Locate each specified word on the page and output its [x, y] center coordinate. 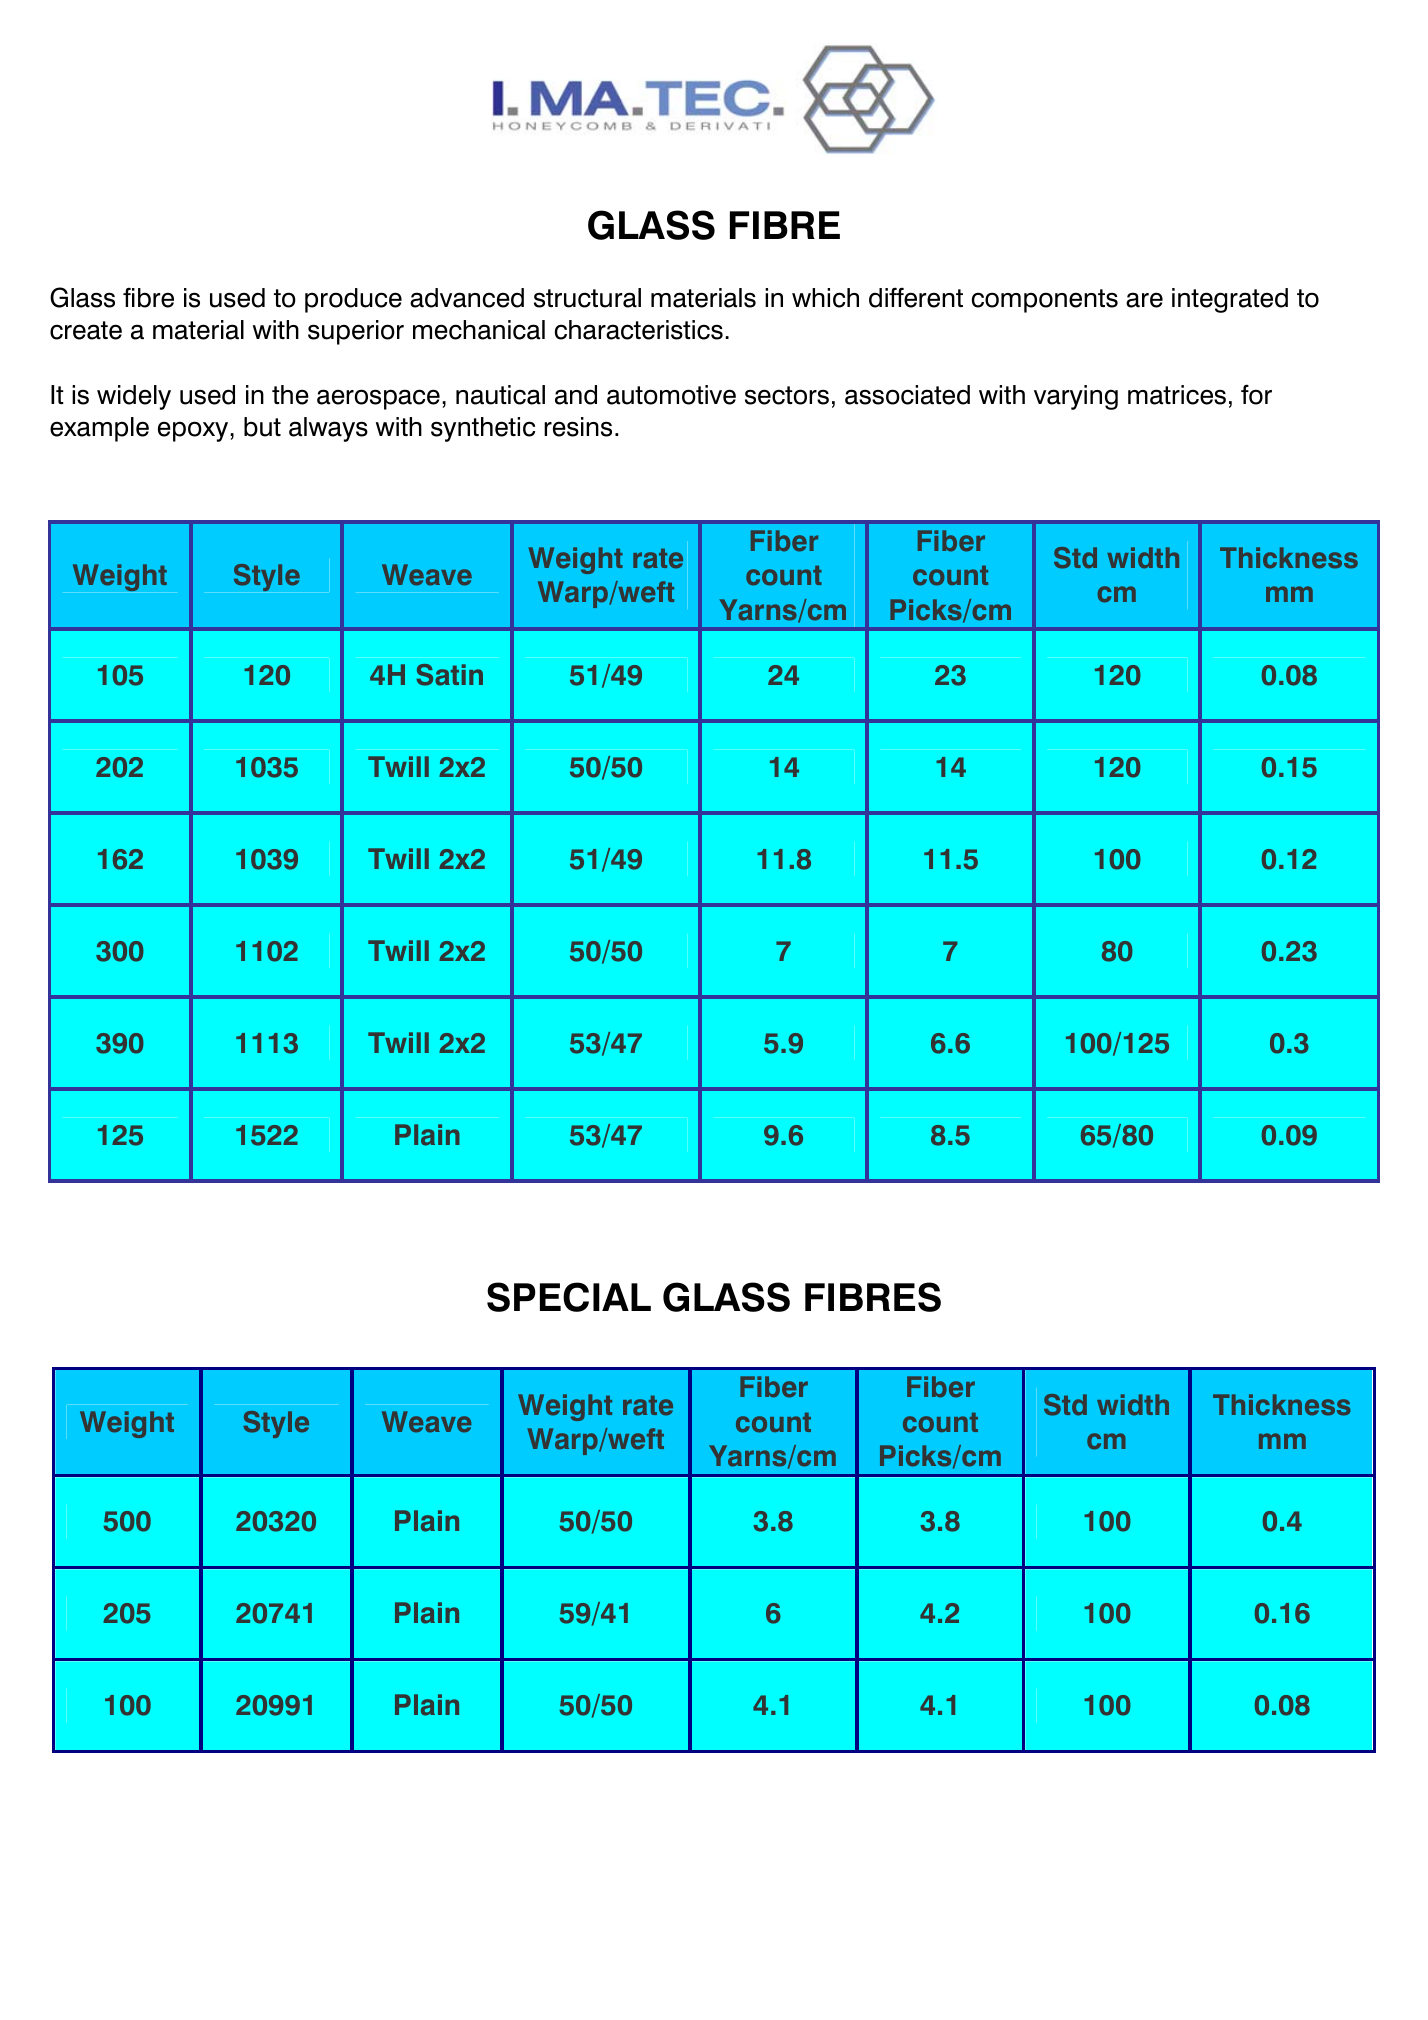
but [262, 427]
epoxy [194, 431]
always [328, 429]
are [1144, 300]
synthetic [483, 429]
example [99, 429]
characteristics [639, 330]
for [1256, 394]
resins [578, 427]
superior [356, 332]
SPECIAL [569, 1297]
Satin [449, 675]
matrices [1177, 395]
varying [1076, 397]
